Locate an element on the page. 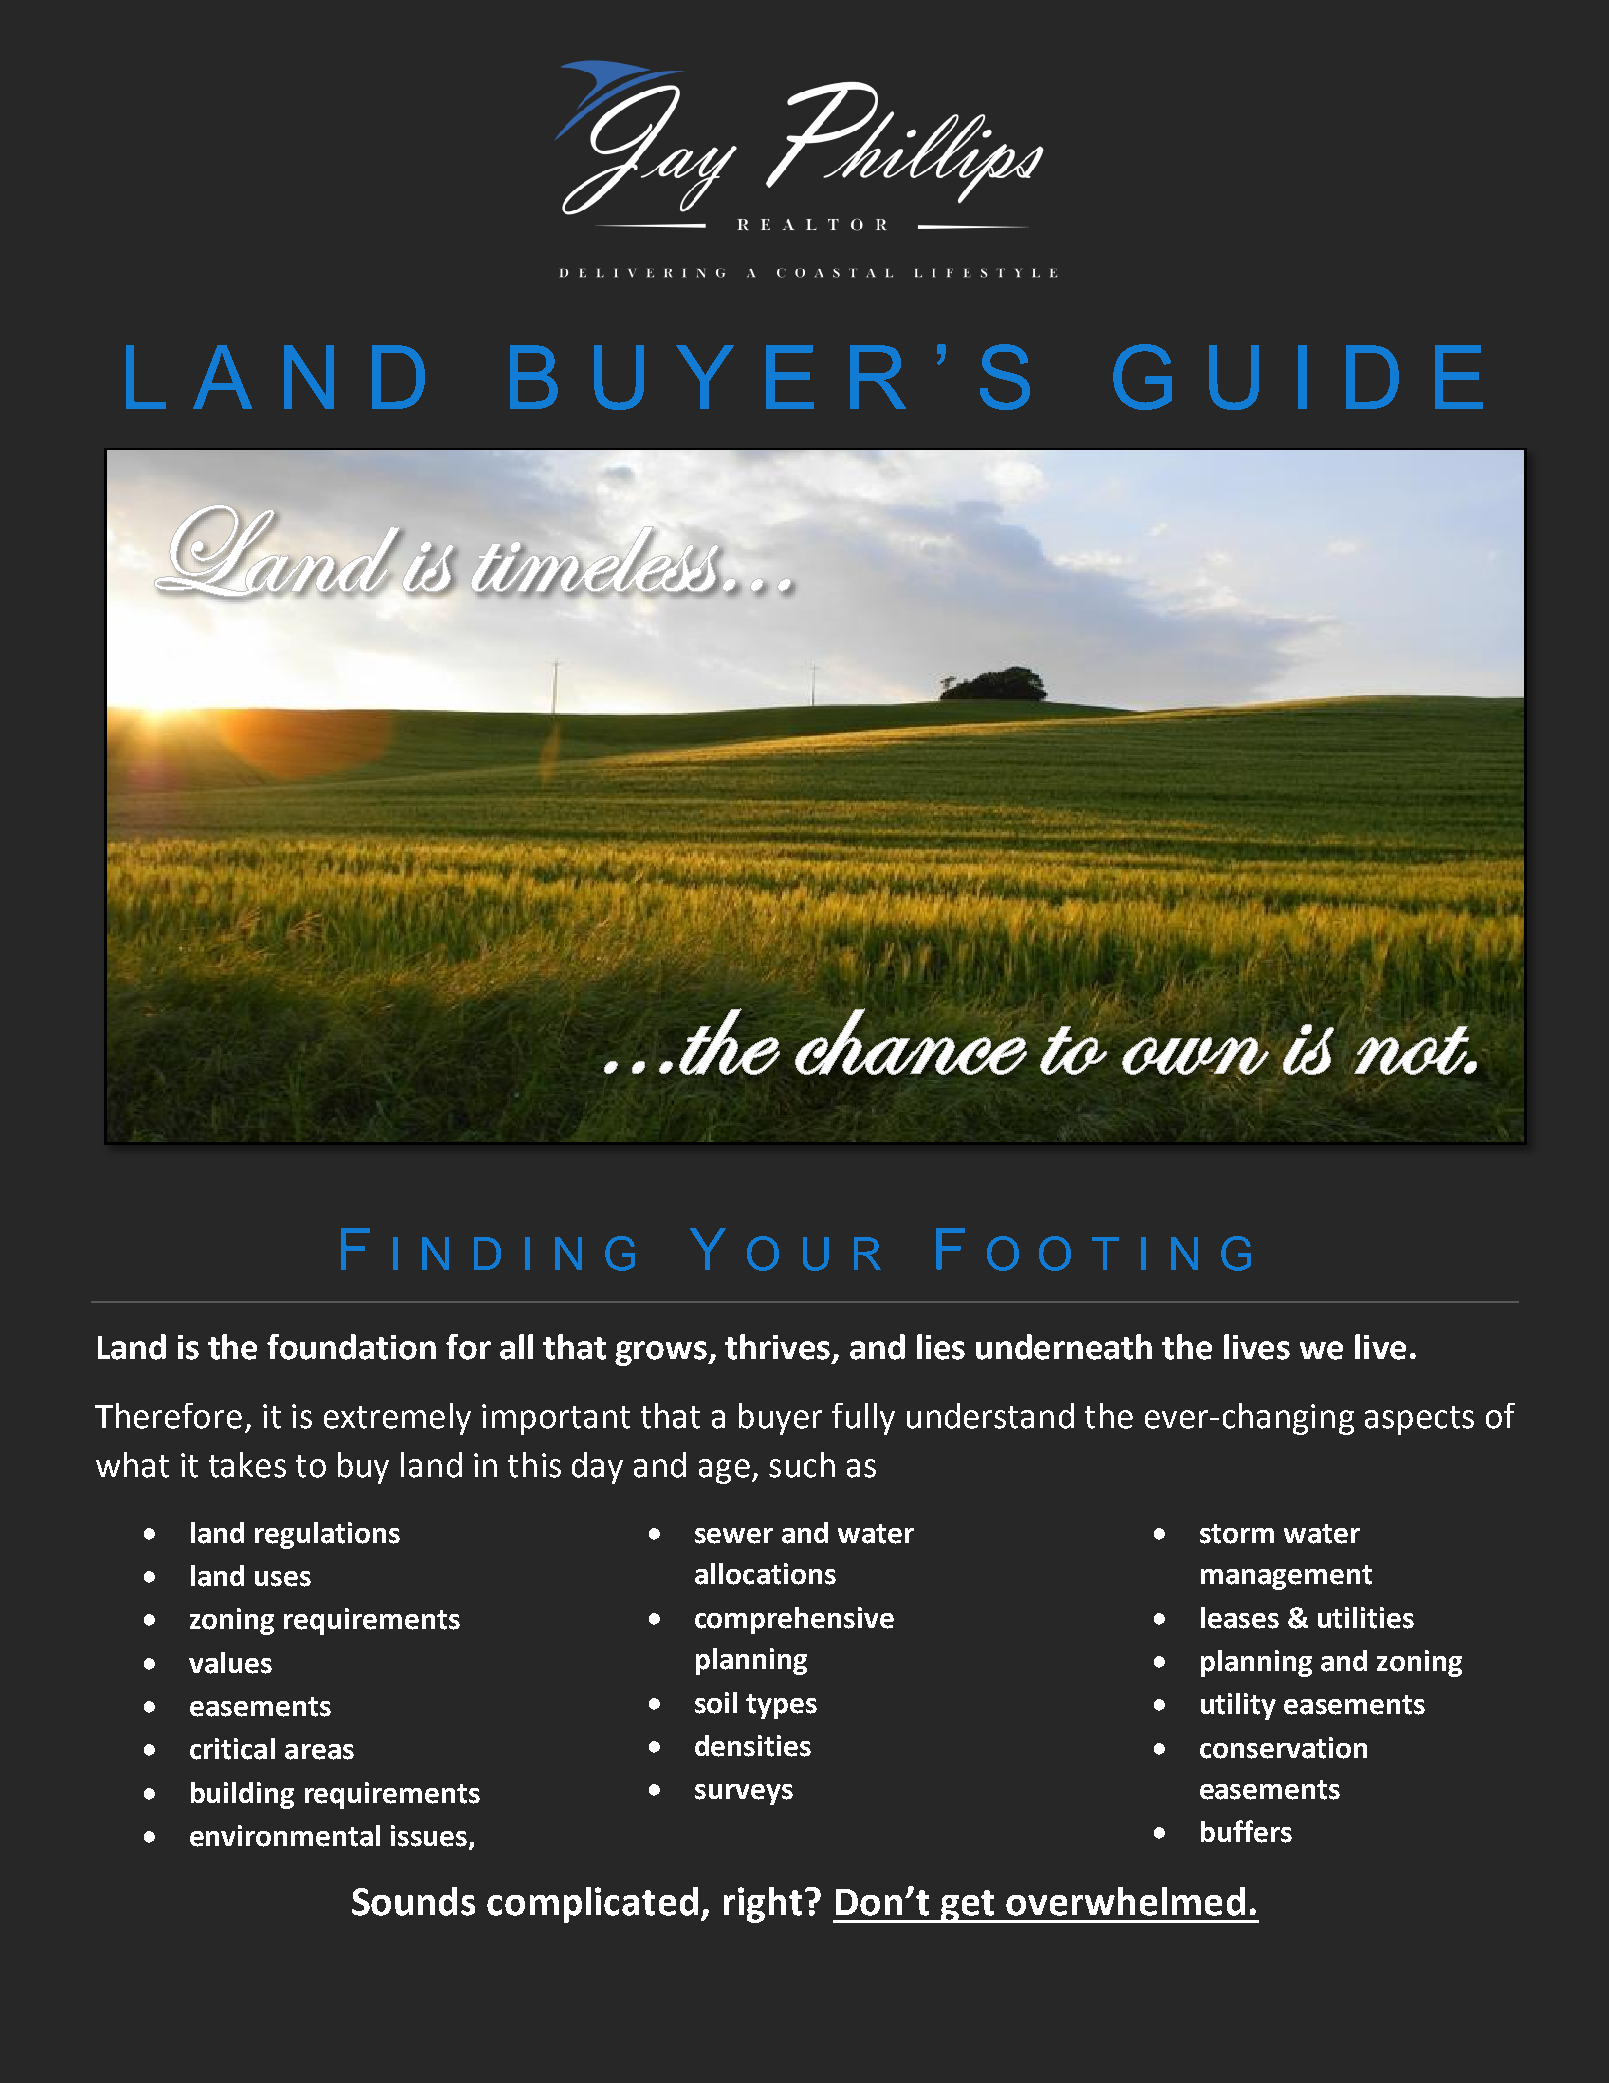 This page has width=1609, height=2083. right is located at coordinates (763, 1905).
